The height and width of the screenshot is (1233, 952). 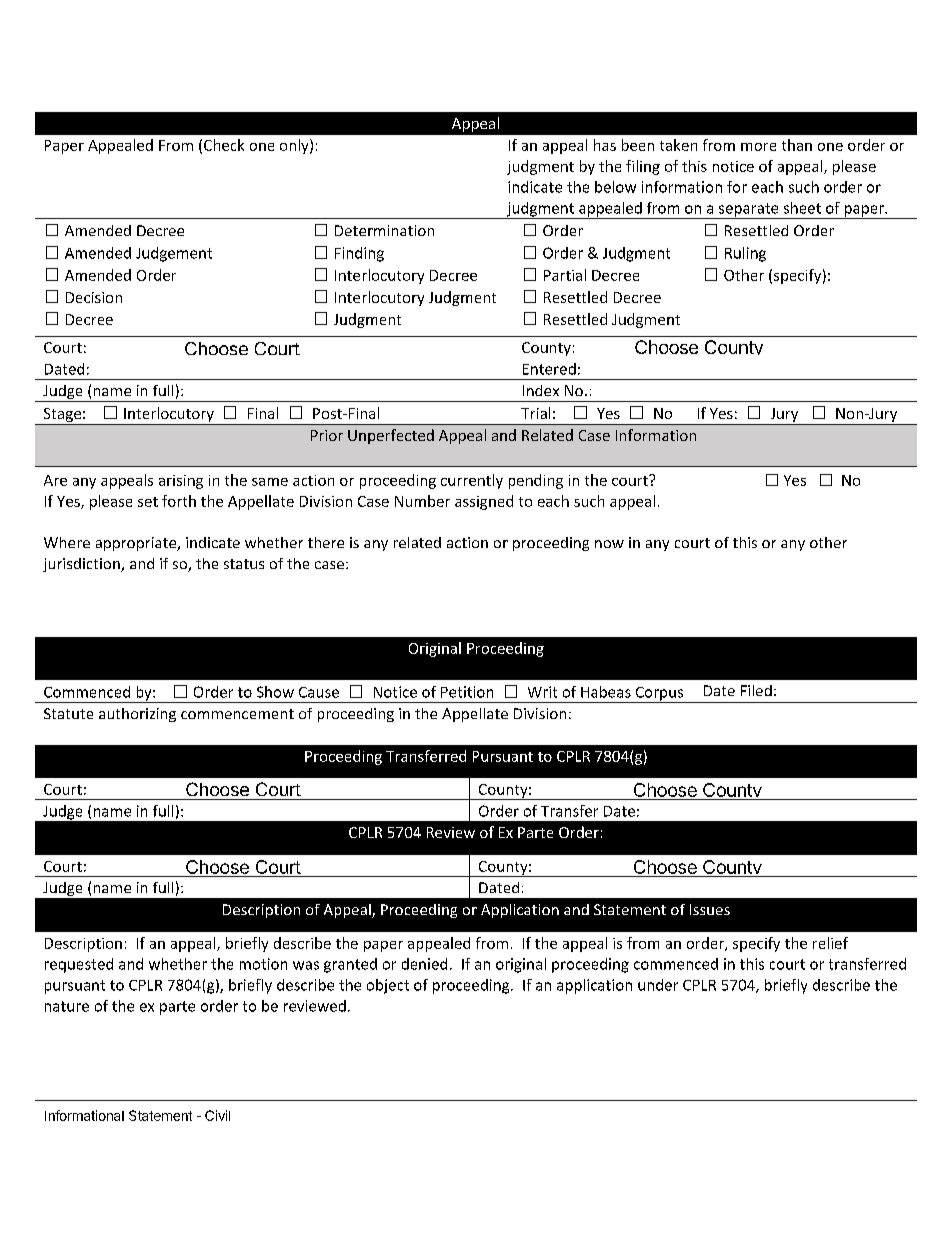 I want to click on Filed, so click(x=756, y=690).
